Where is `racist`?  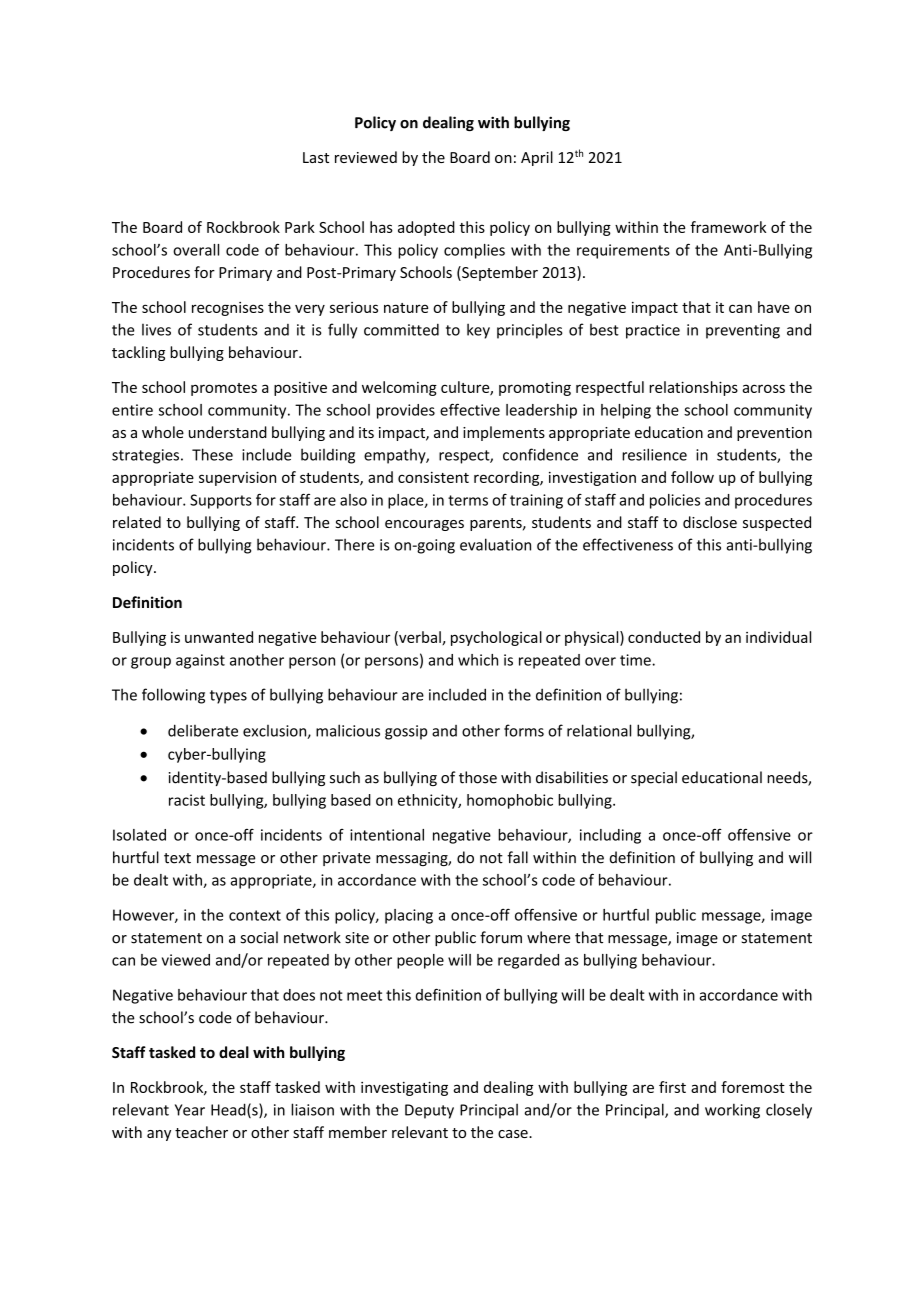
racist is located at coordinates (187, 800).
